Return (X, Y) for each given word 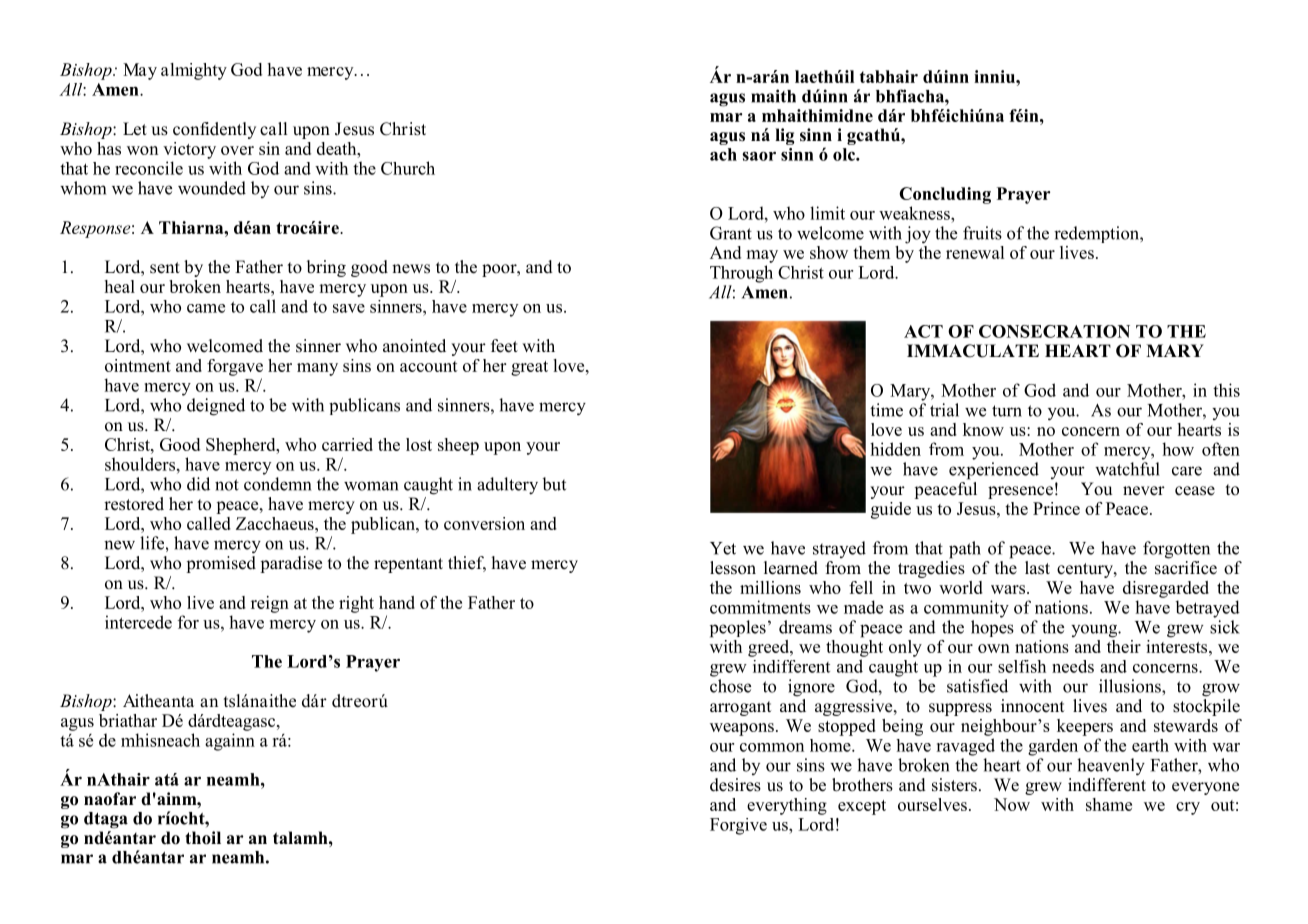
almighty (194, 71)
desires (735, 785)
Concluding (945, 195)
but (554, 484)
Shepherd (242, 446)
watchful (1127, 469)
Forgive (738, 826)
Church (408, 168)
